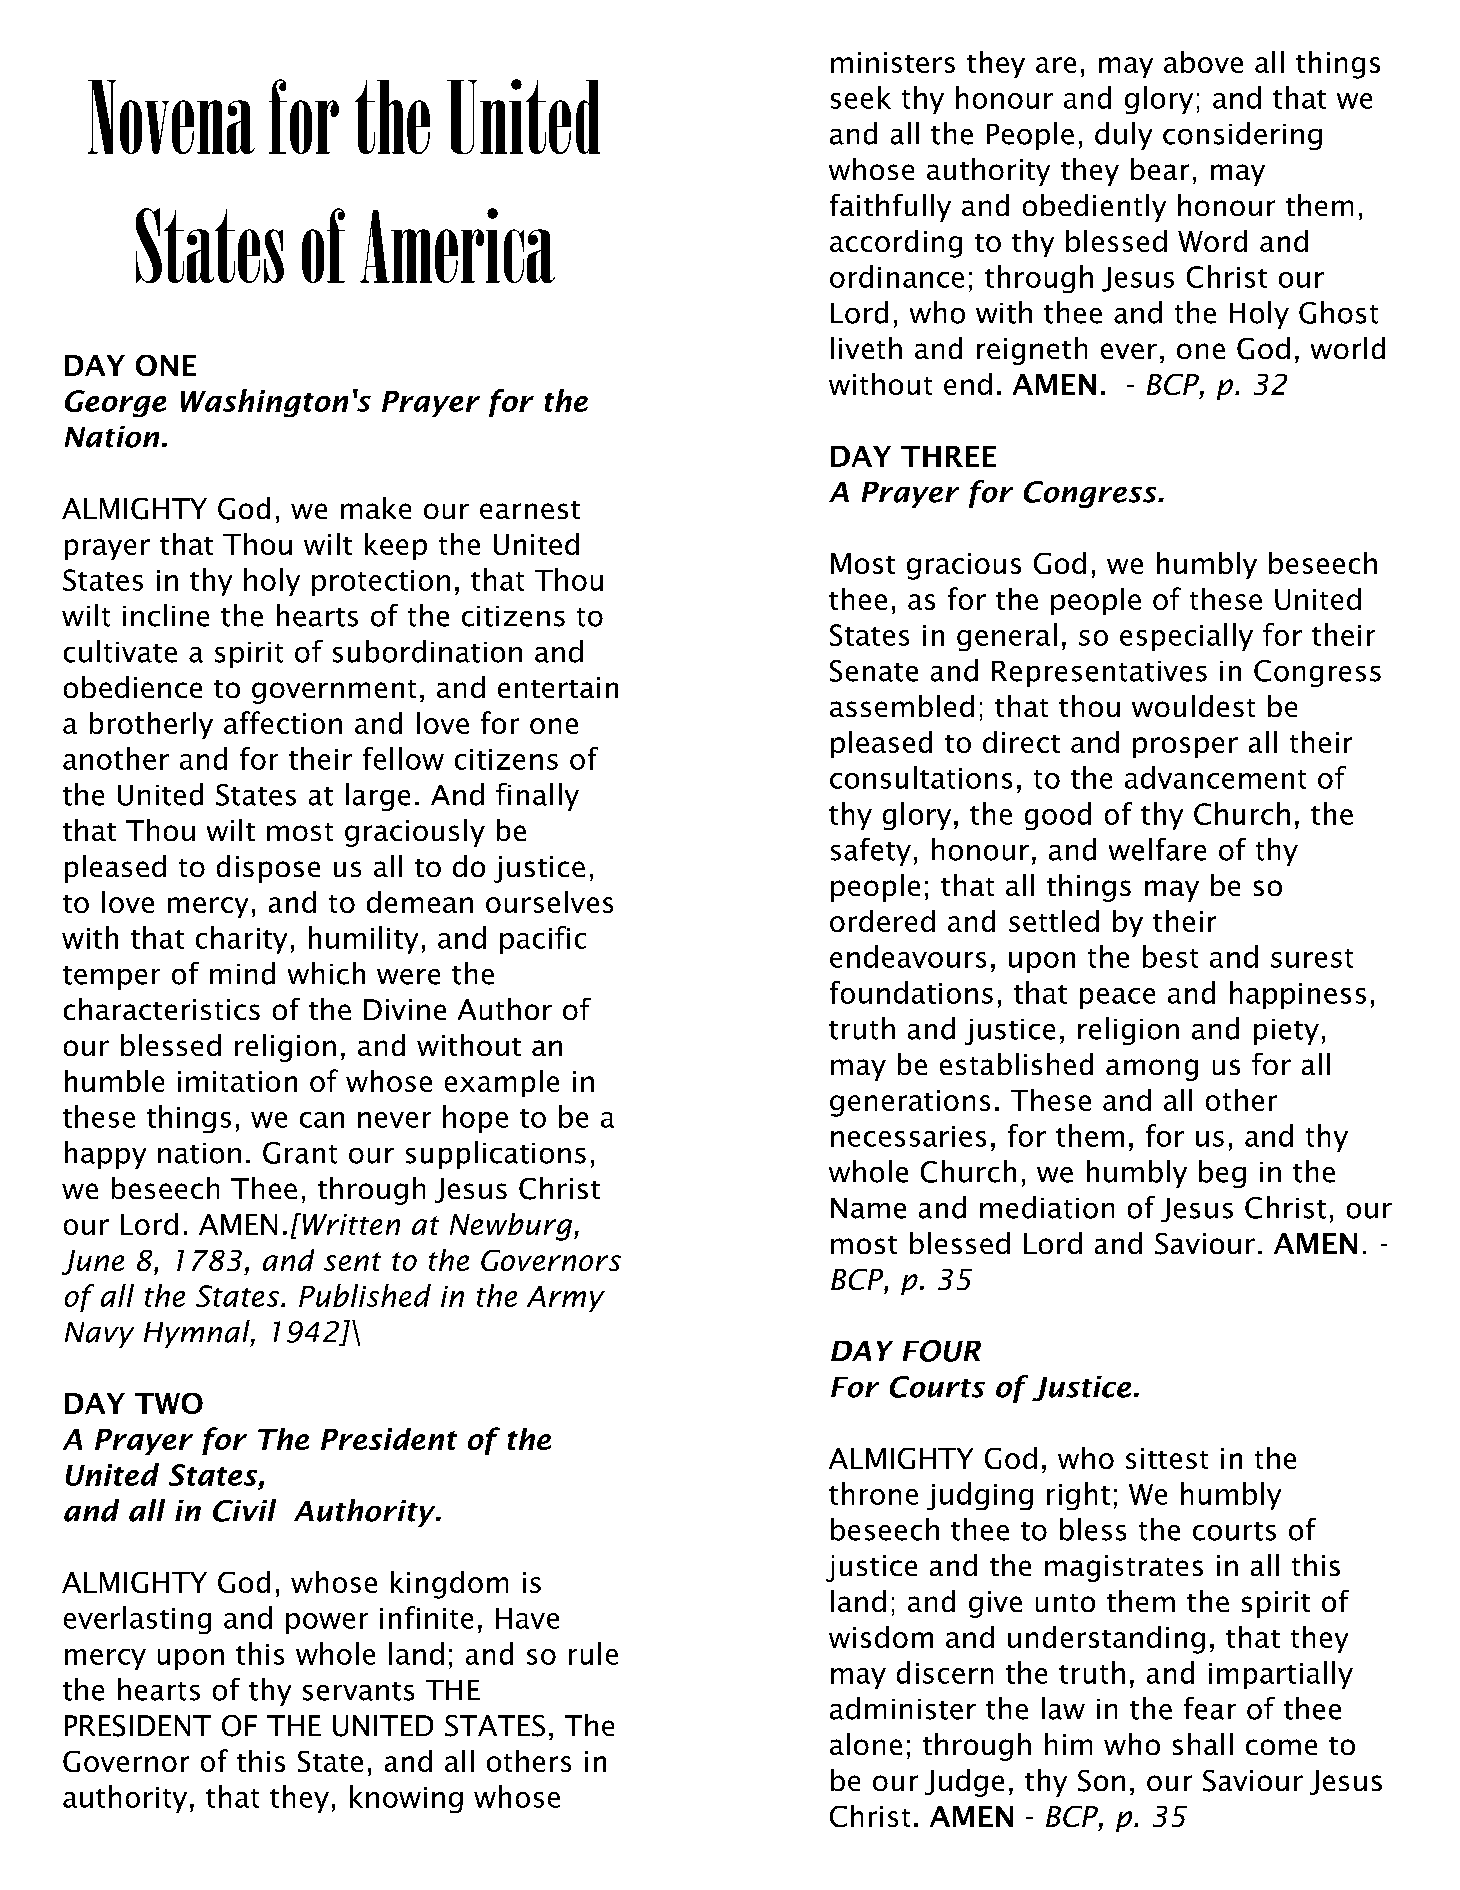 The image size is (1460, 1890). I want to click on considering, so click(1242, 136).
